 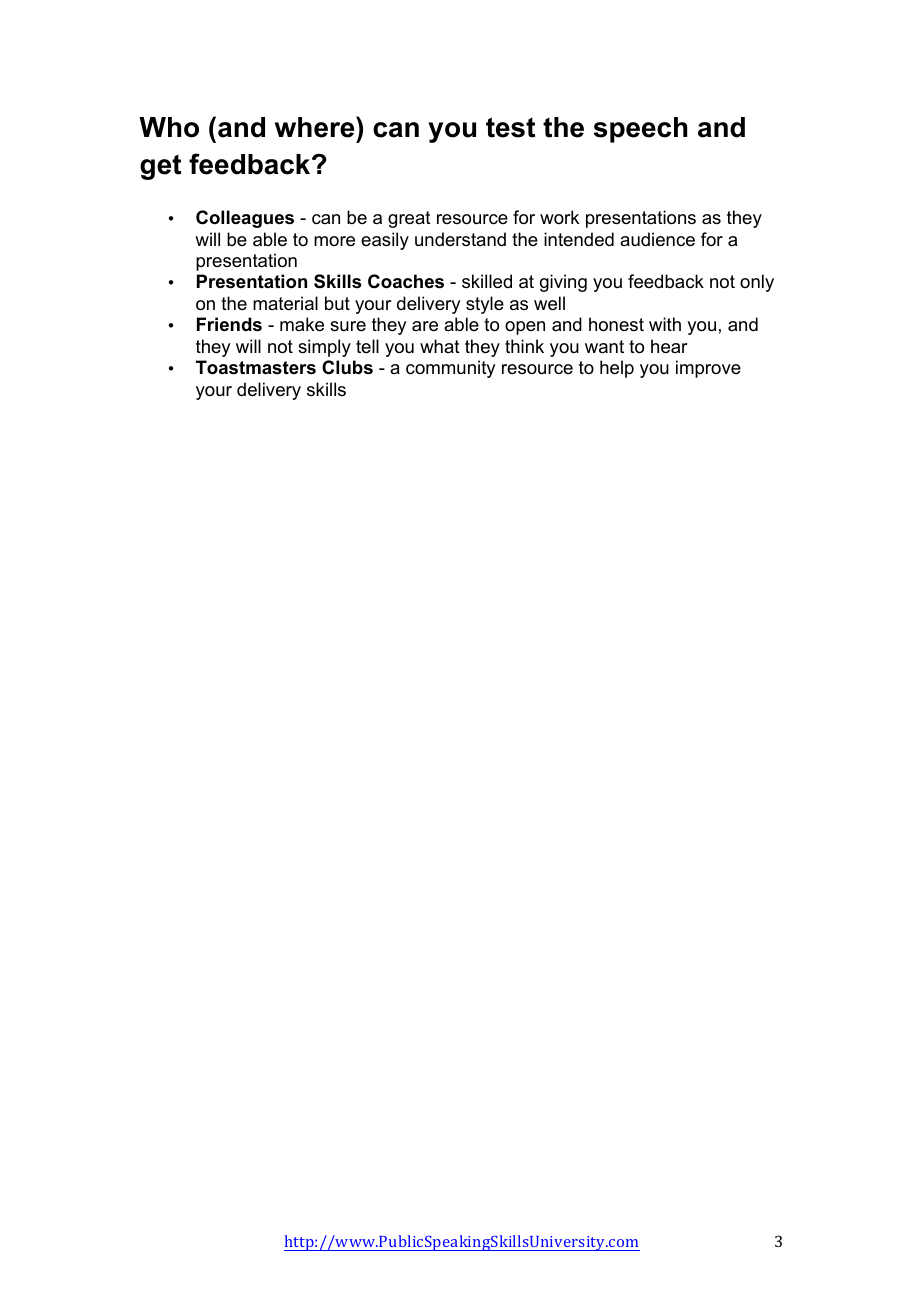 What do you see at coordinates (640, 130) in the page?
I see `speech` at bounding box center [640, 130].
